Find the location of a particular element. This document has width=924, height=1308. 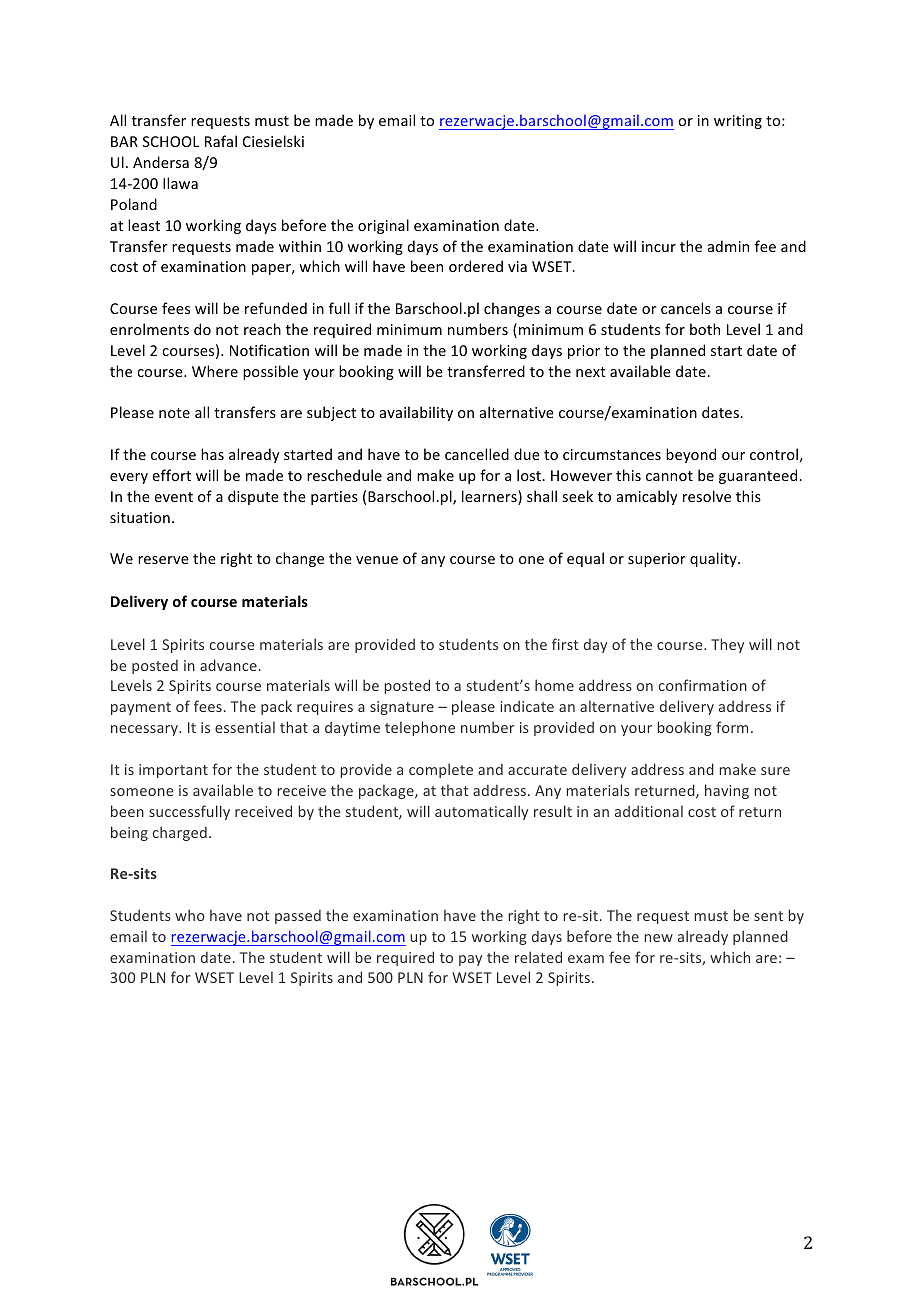

who is located at coordinates (190, 915).
